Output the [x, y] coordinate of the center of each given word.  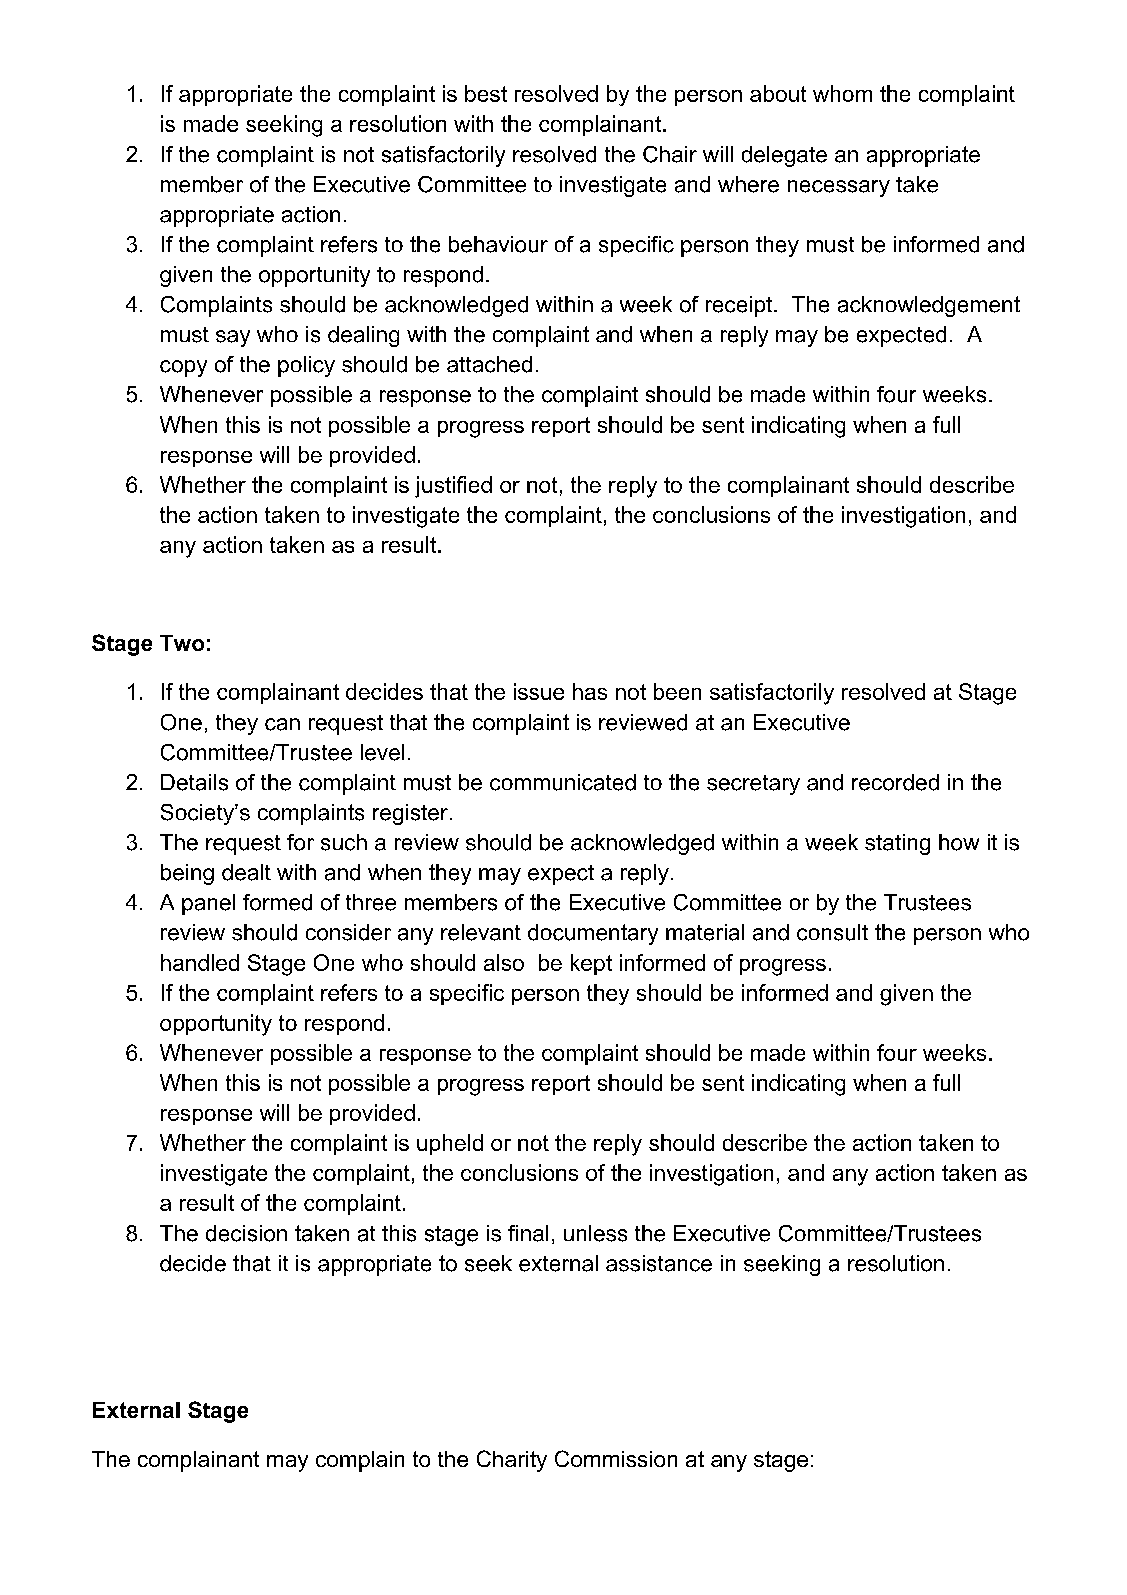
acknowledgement [929, 306]
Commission [616, 1458]
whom [842, 93]
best [486, 93]
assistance [659, 1263]
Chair [670, 154]
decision [246, 1233]
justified [453, 487]
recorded [895, 782]
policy [306, 366]
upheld [450, 1144]
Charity [512, 1461]
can [282, 724]
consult [832, 932]
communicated [563, 782]
